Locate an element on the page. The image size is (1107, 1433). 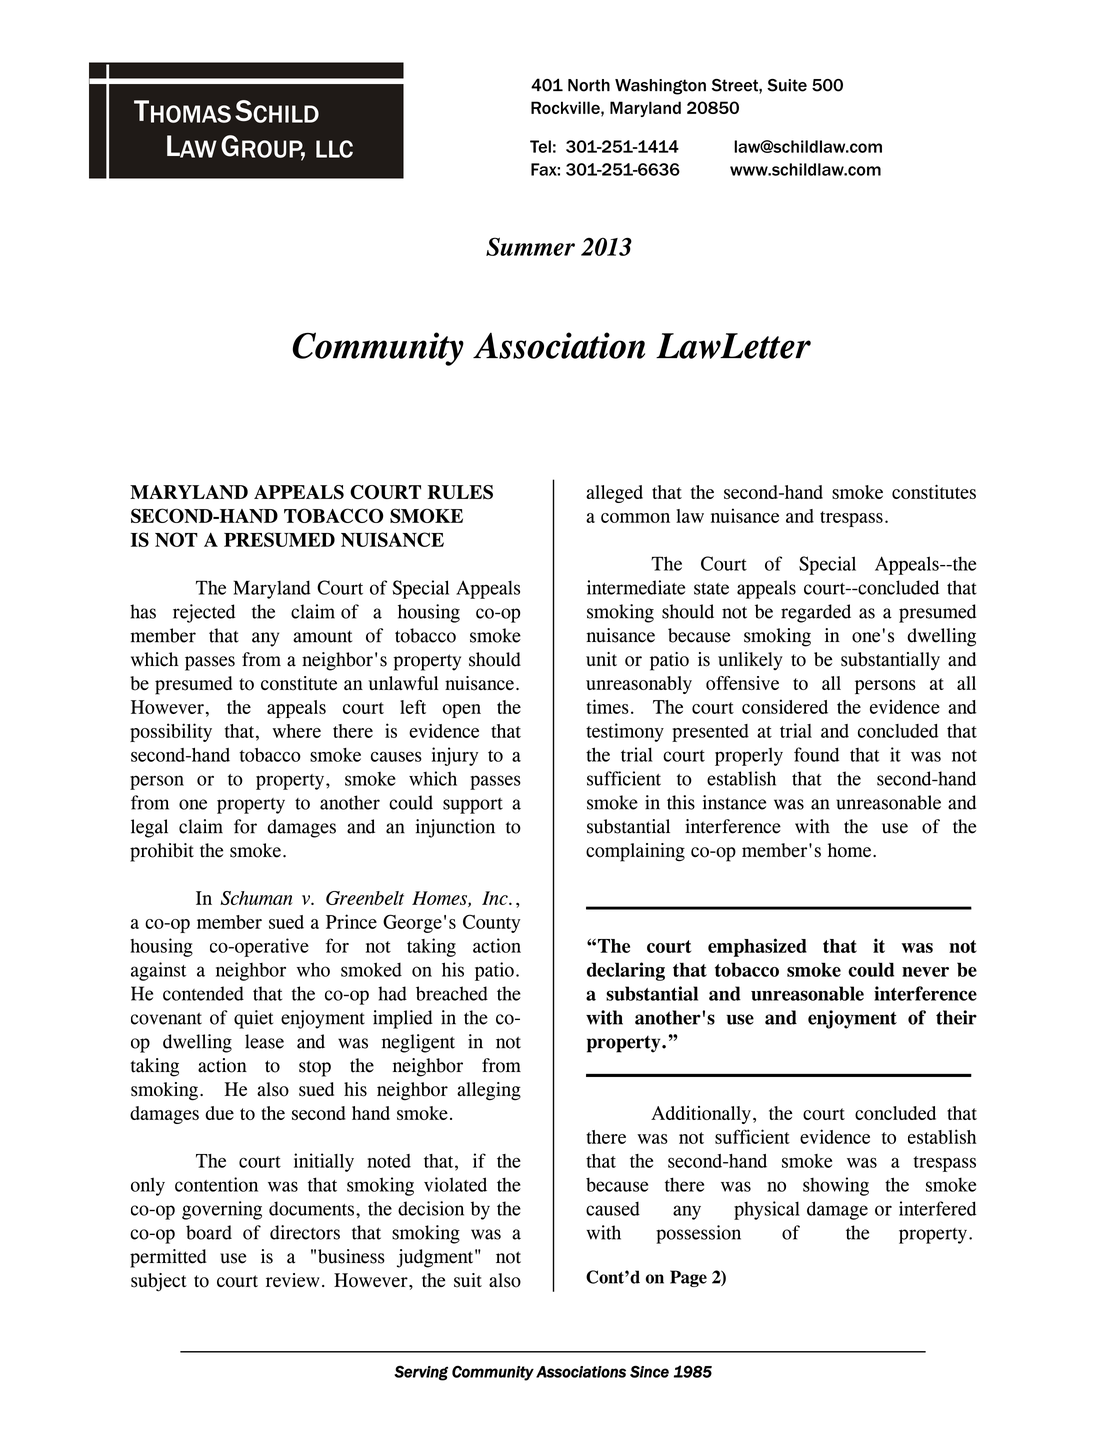
Washington is located at coordinates (660, 87).
